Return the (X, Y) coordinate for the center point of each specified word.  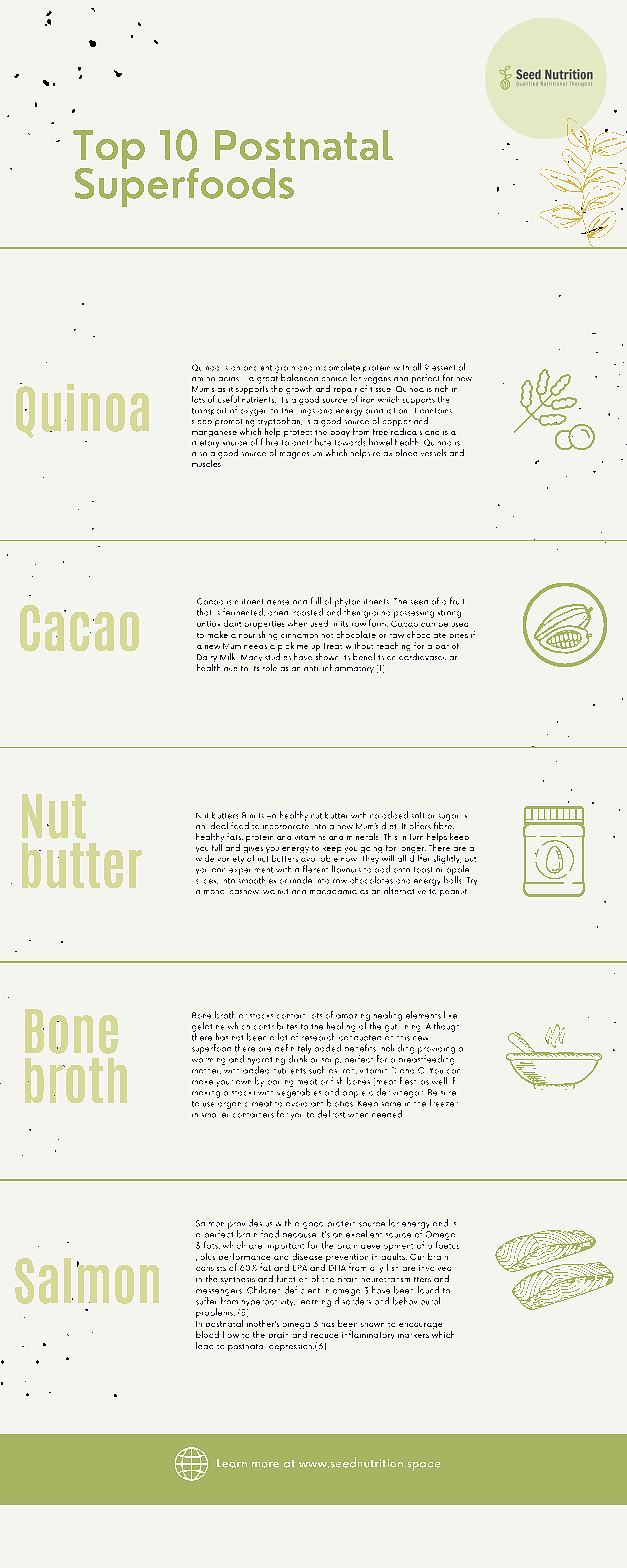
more (265, 1465)
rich (441, 388)
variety (231, 860)
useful (228, 399)
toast (423, 870)
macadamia (333, 892)
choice (334, 379)
